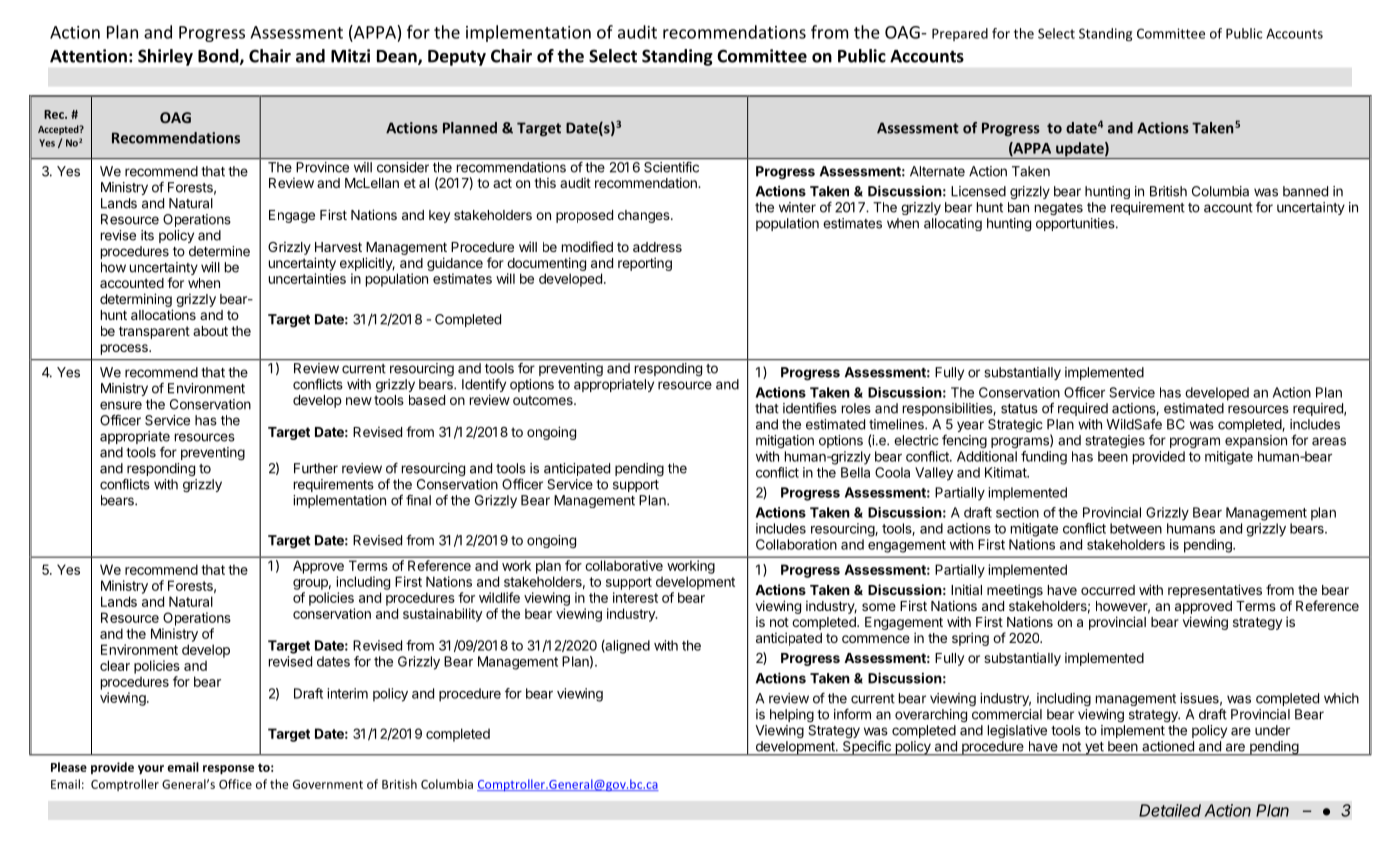 The height and width of the screenshot is (850, 1400). I want to click on banned, so click(1305, 191).
